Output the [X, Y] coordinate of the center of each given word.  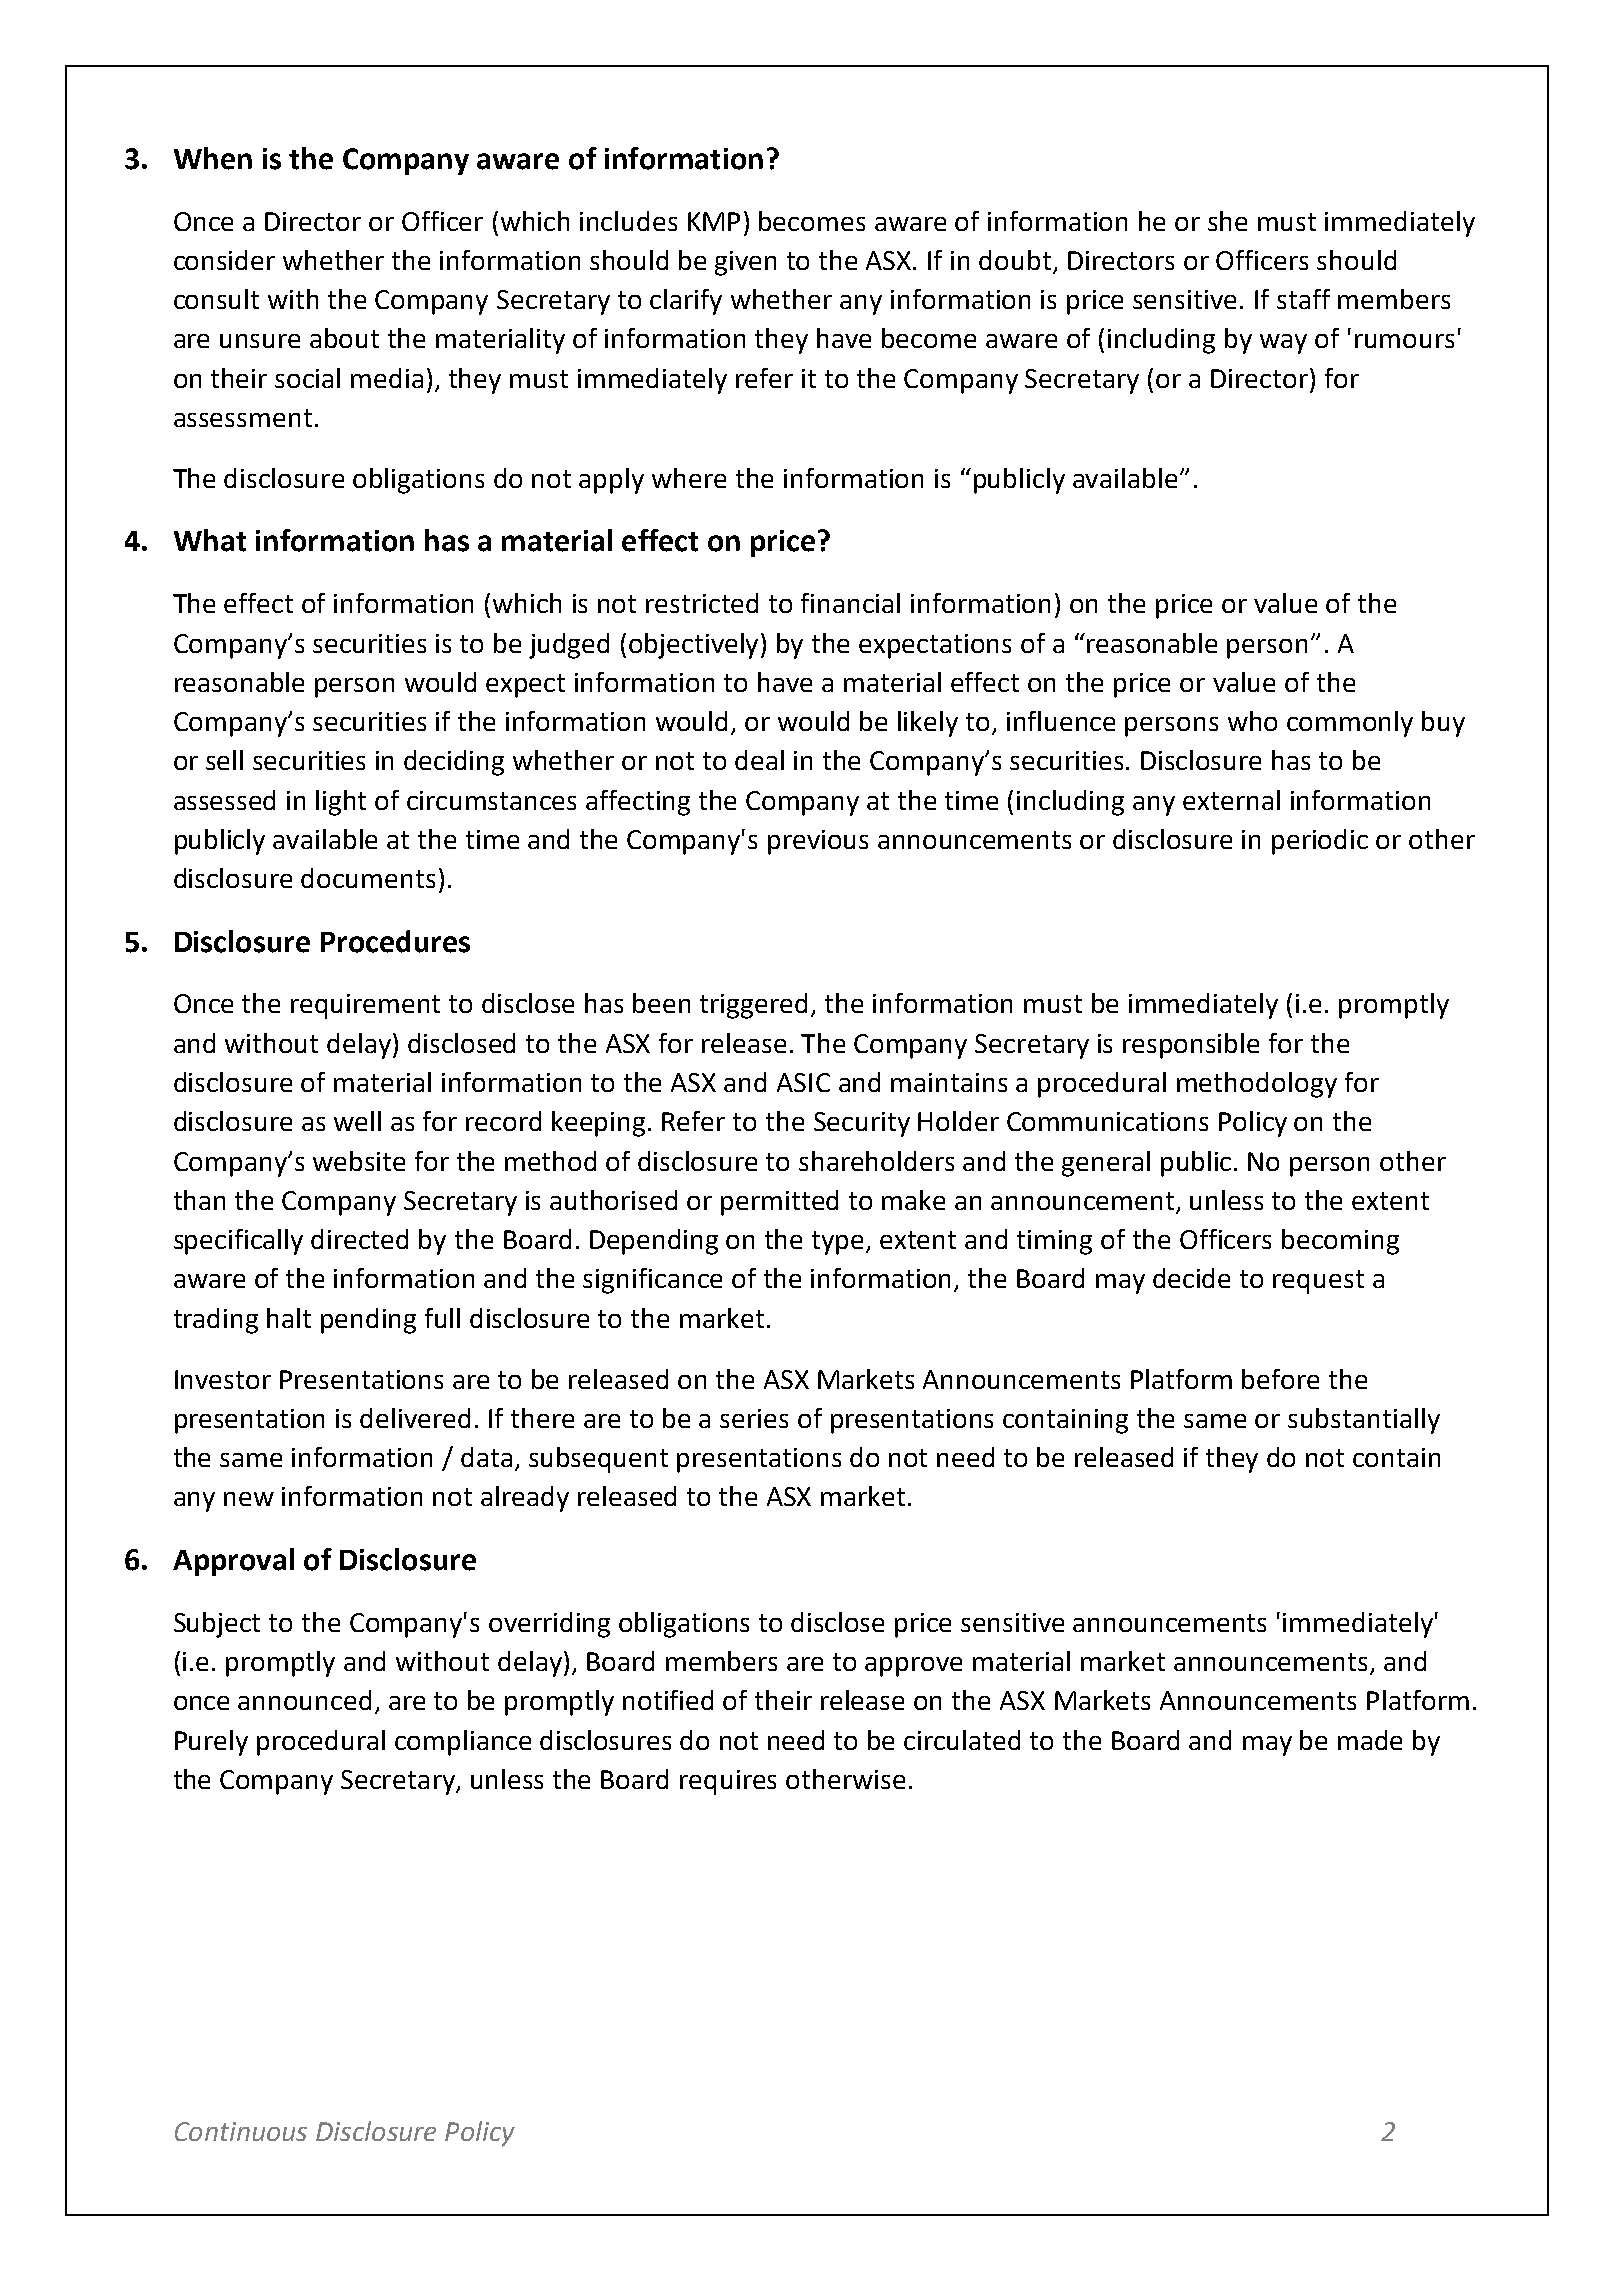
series [754, 1418]
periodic [1320, 842]
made [1370, 1740]
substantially [1364, 1421]
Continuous [241, 2131]
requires [728, 1782]
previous [818, 842]
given [745, 263]
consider [224, 260]
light [341, 803]
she [1227, 221]
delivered [415, 1418]
